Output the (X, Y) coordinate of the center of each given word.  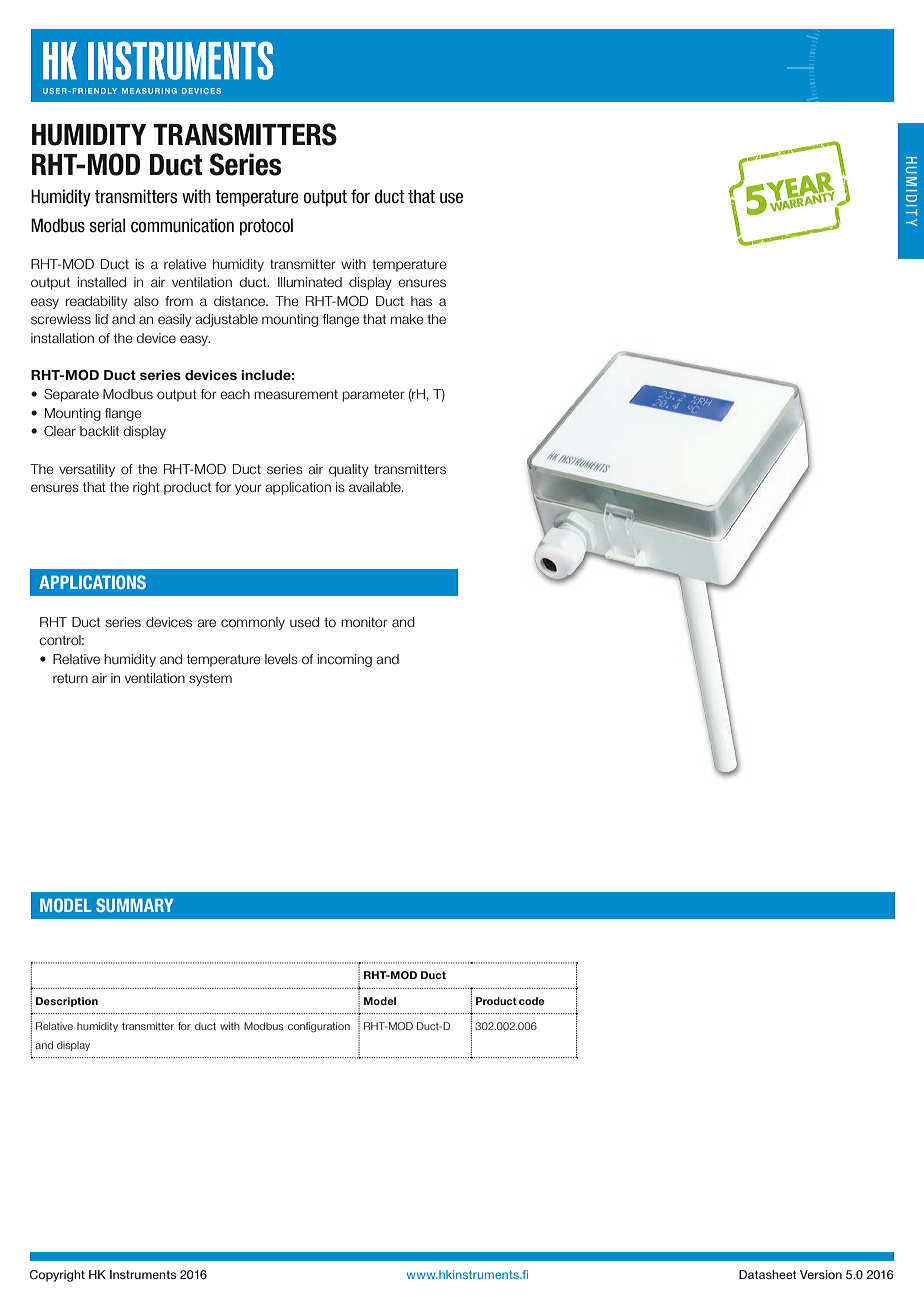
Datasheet (768, 1274)
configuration (319, 1027)
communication (182, 225)
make (407, 319)
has (421, 301)
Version (821, 1274)
